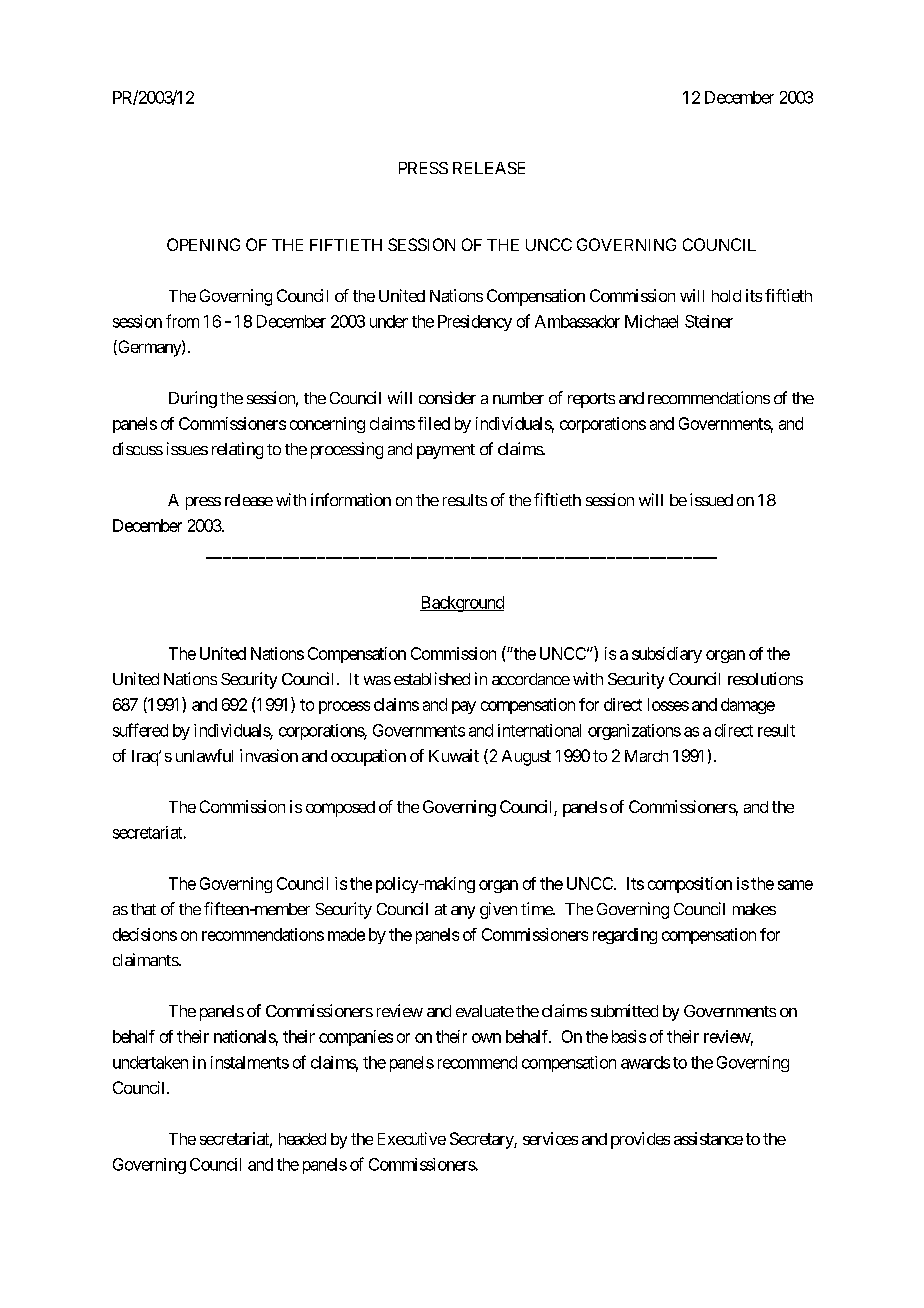 The height and width of the screenshot is (1308, 924). Describe the element at coordinates (748, 706) in the screenshot. I see `damage` at that location.
